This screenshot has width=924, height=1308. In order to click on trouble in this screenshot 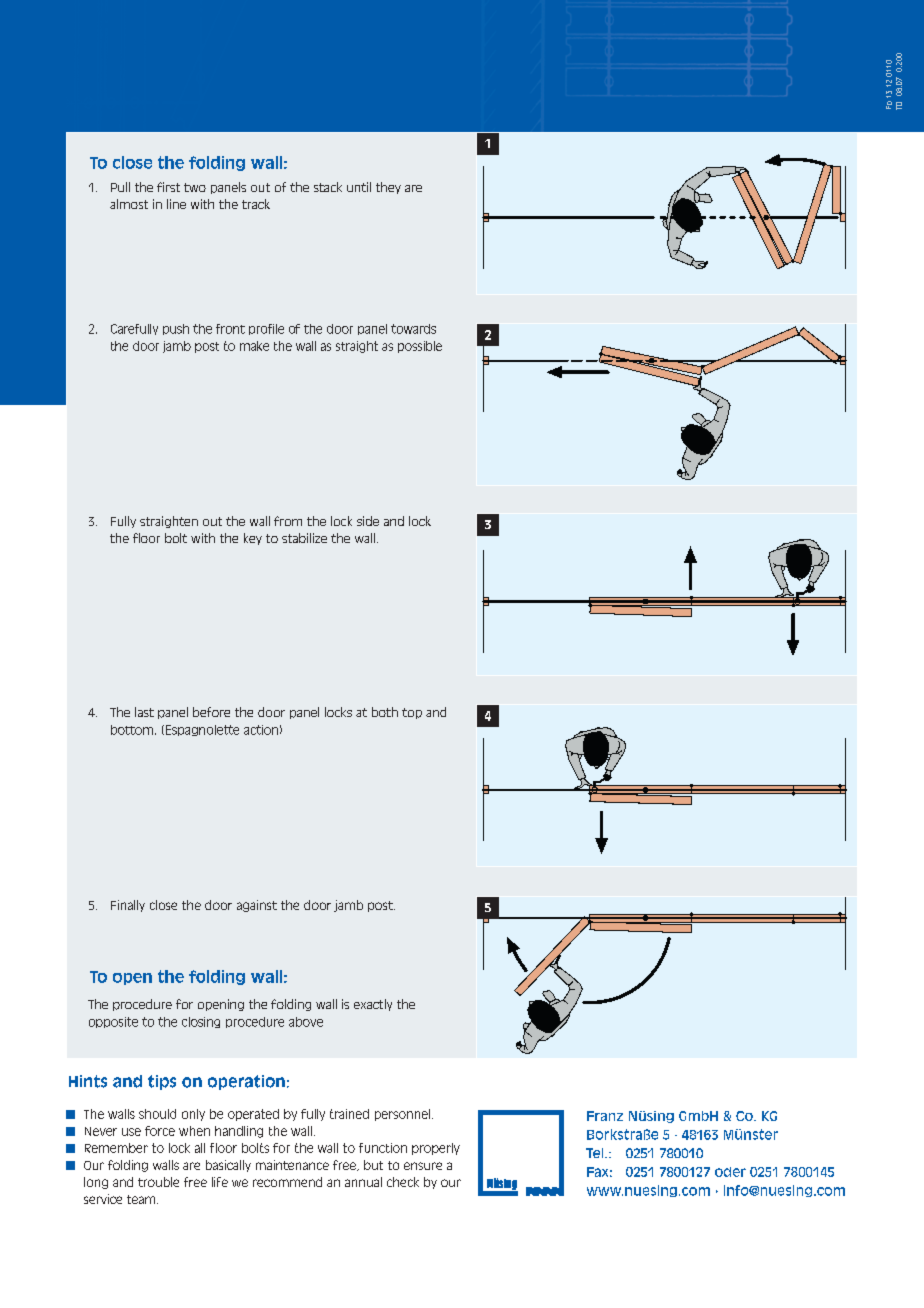, I will do `click(158, 1182)`.
